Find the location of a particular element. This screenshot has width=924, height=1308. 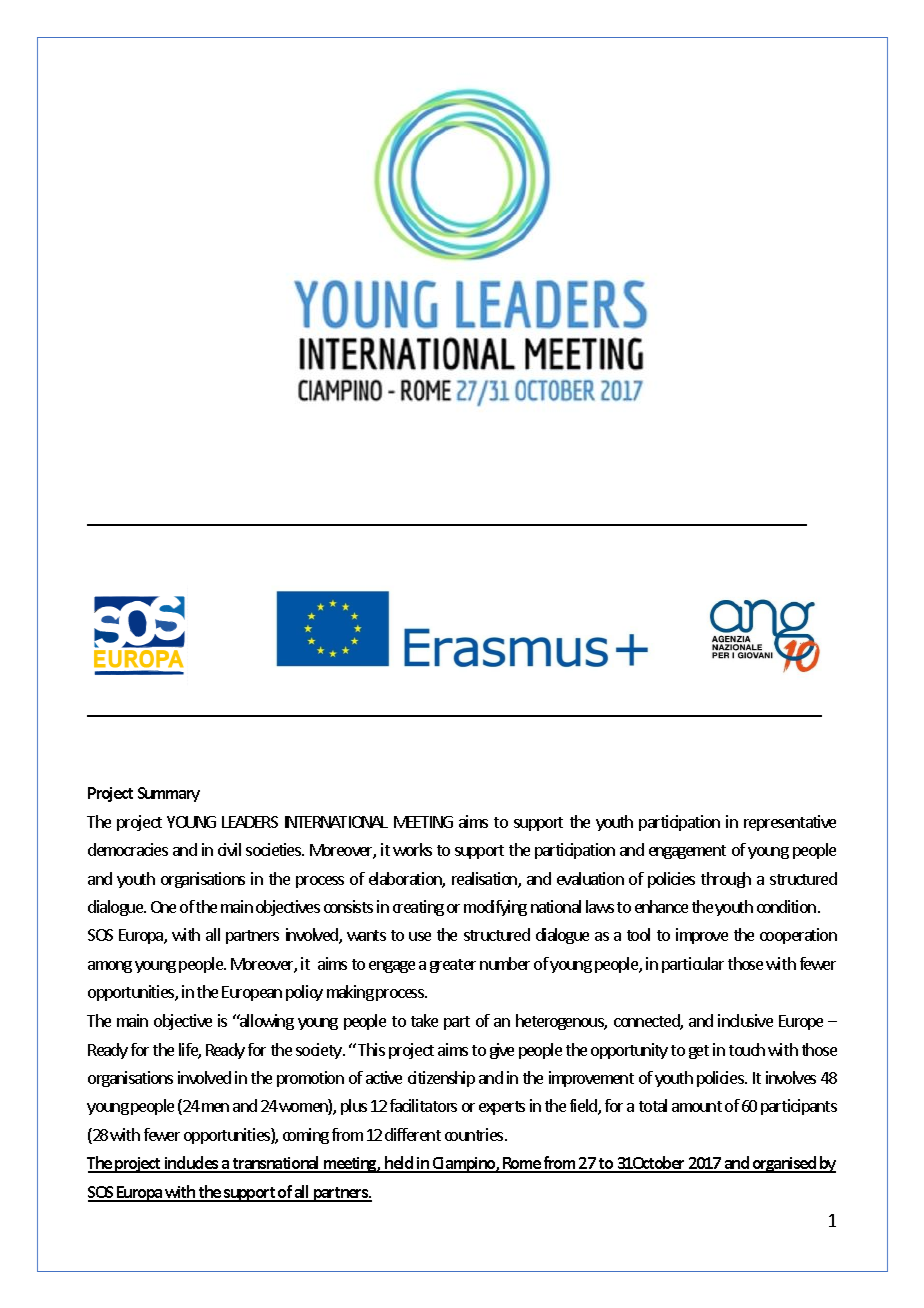

Summary is located at coordinates (169, 794).
